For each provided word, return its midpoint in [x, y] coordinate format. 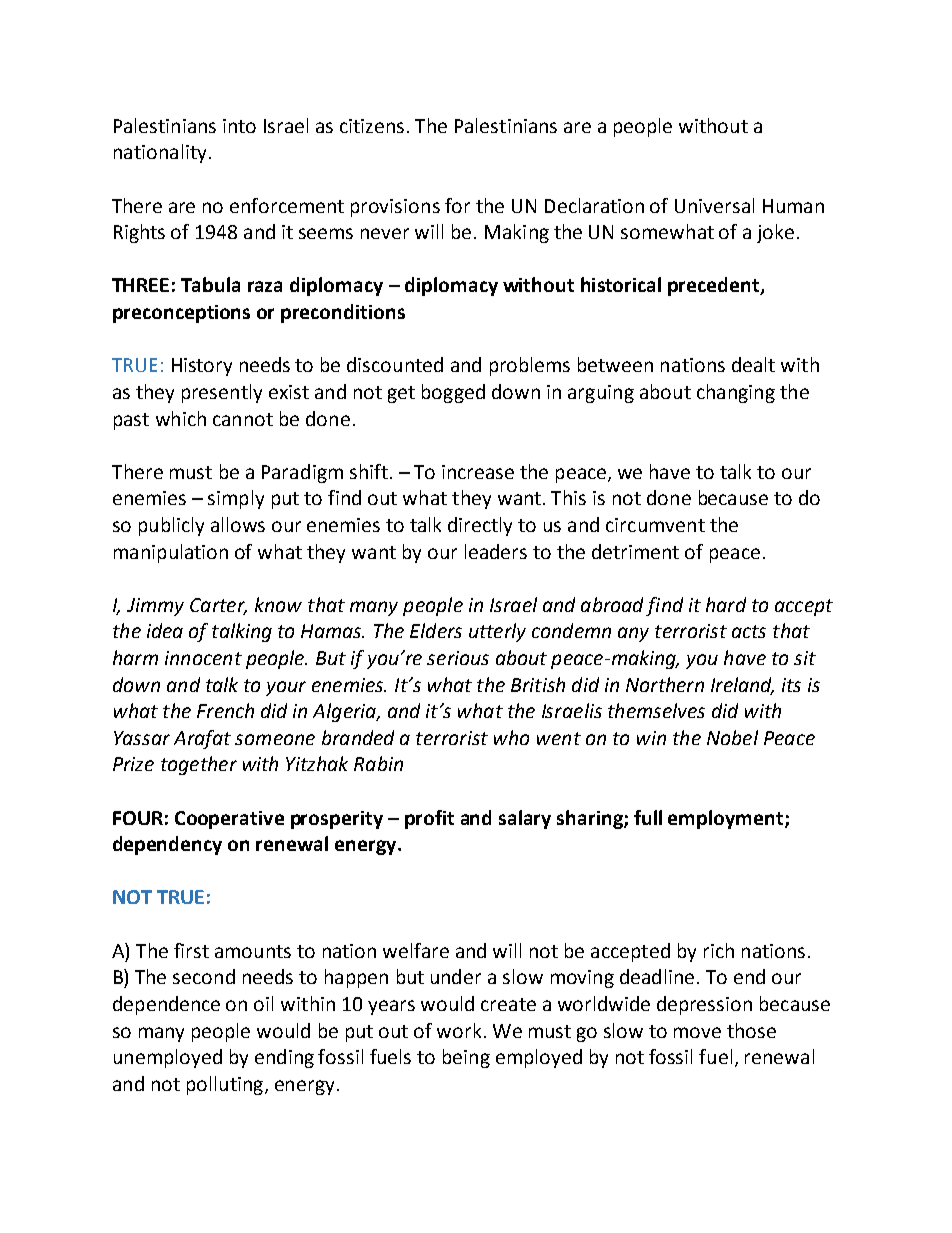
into [239, 126]
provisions [395, 208]
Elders [436, 630]
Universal [714, 205]
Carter [218, 606]
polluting [225, 1085]
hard [726, 604]
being [466, 1058]
